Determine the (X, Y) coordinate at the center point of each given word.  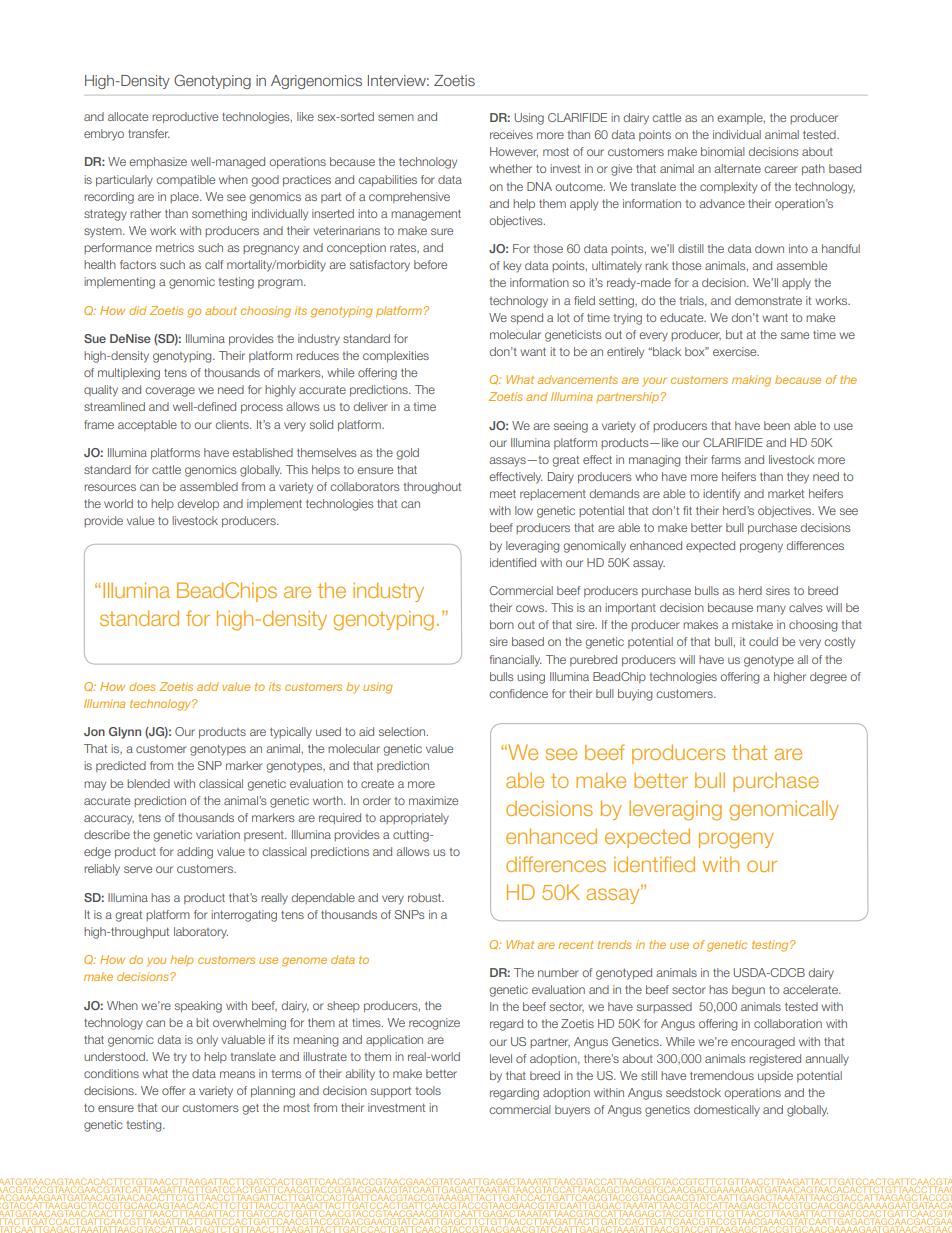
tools (428, 1090)
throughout (432, 488)
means (237, 1074)
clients (233, 424)
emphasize (158, 162)
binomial (723, 151)
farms (726, 459)
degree (828, 678)
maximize (433, 800)
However (514, 152)
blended (148, 783)
